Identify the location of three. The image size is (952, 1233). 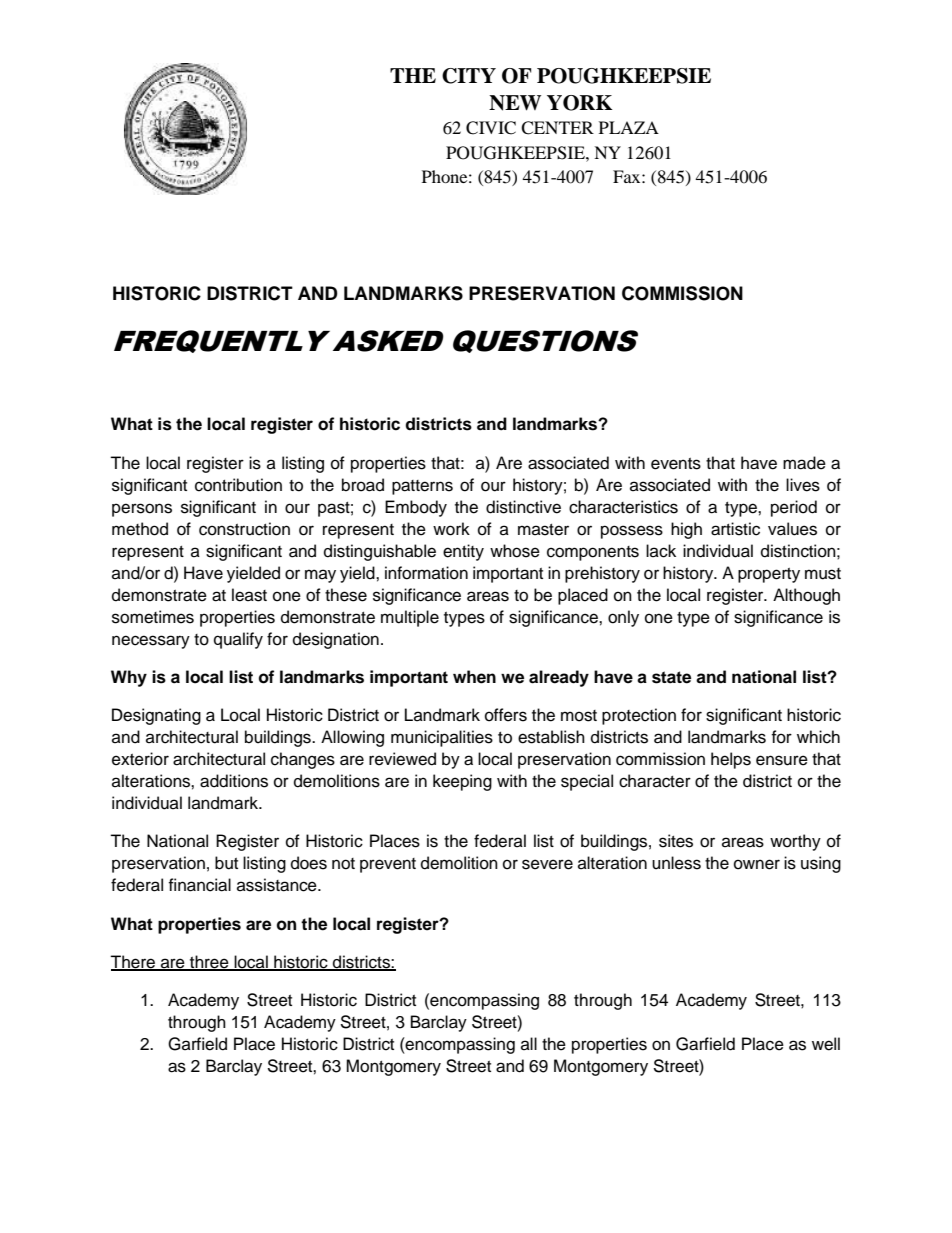
(209, 963).
